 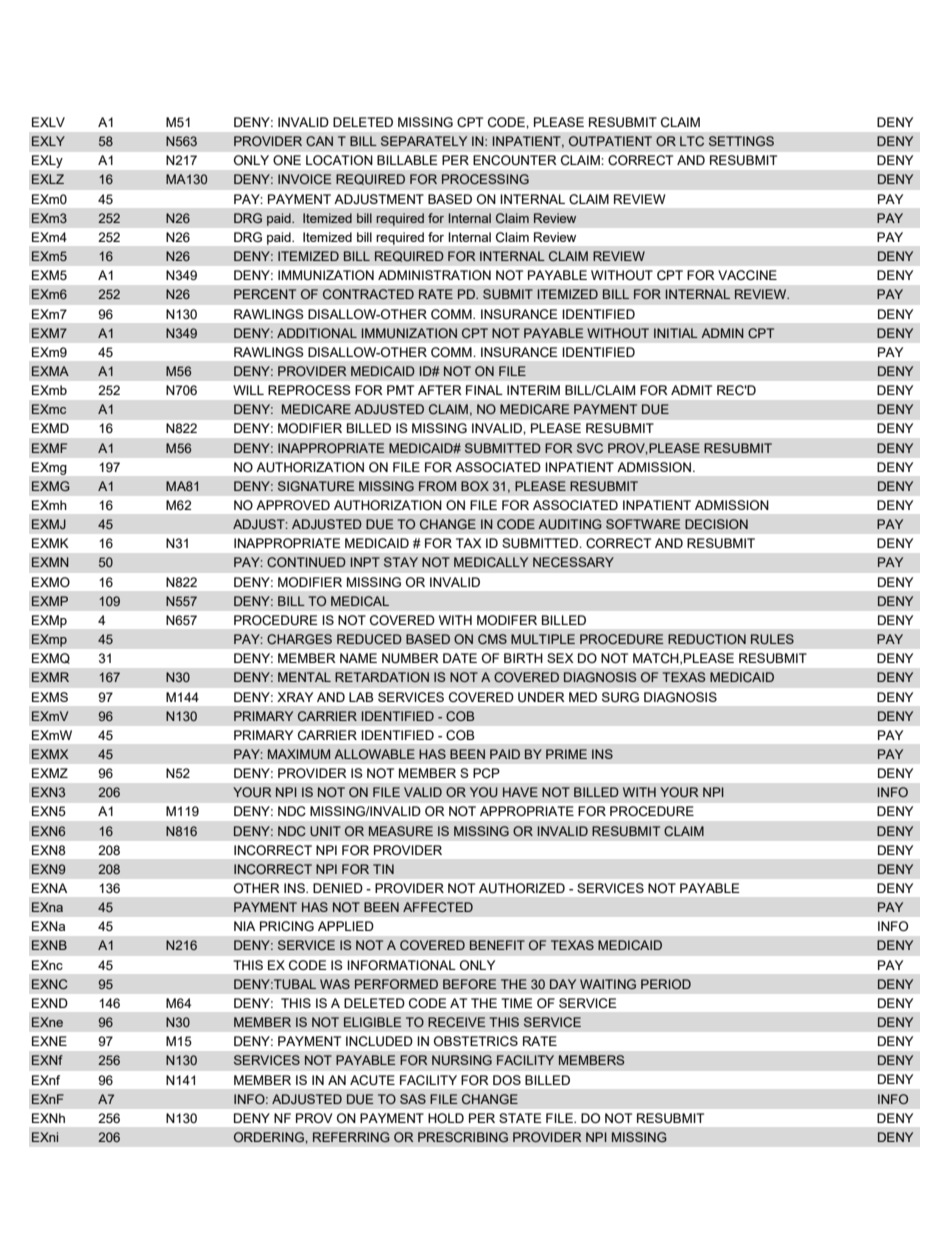 What do you see at coordinates (520, 1118) in the screenshot?
I see `STATE` at bounding box center [520, 1118].
